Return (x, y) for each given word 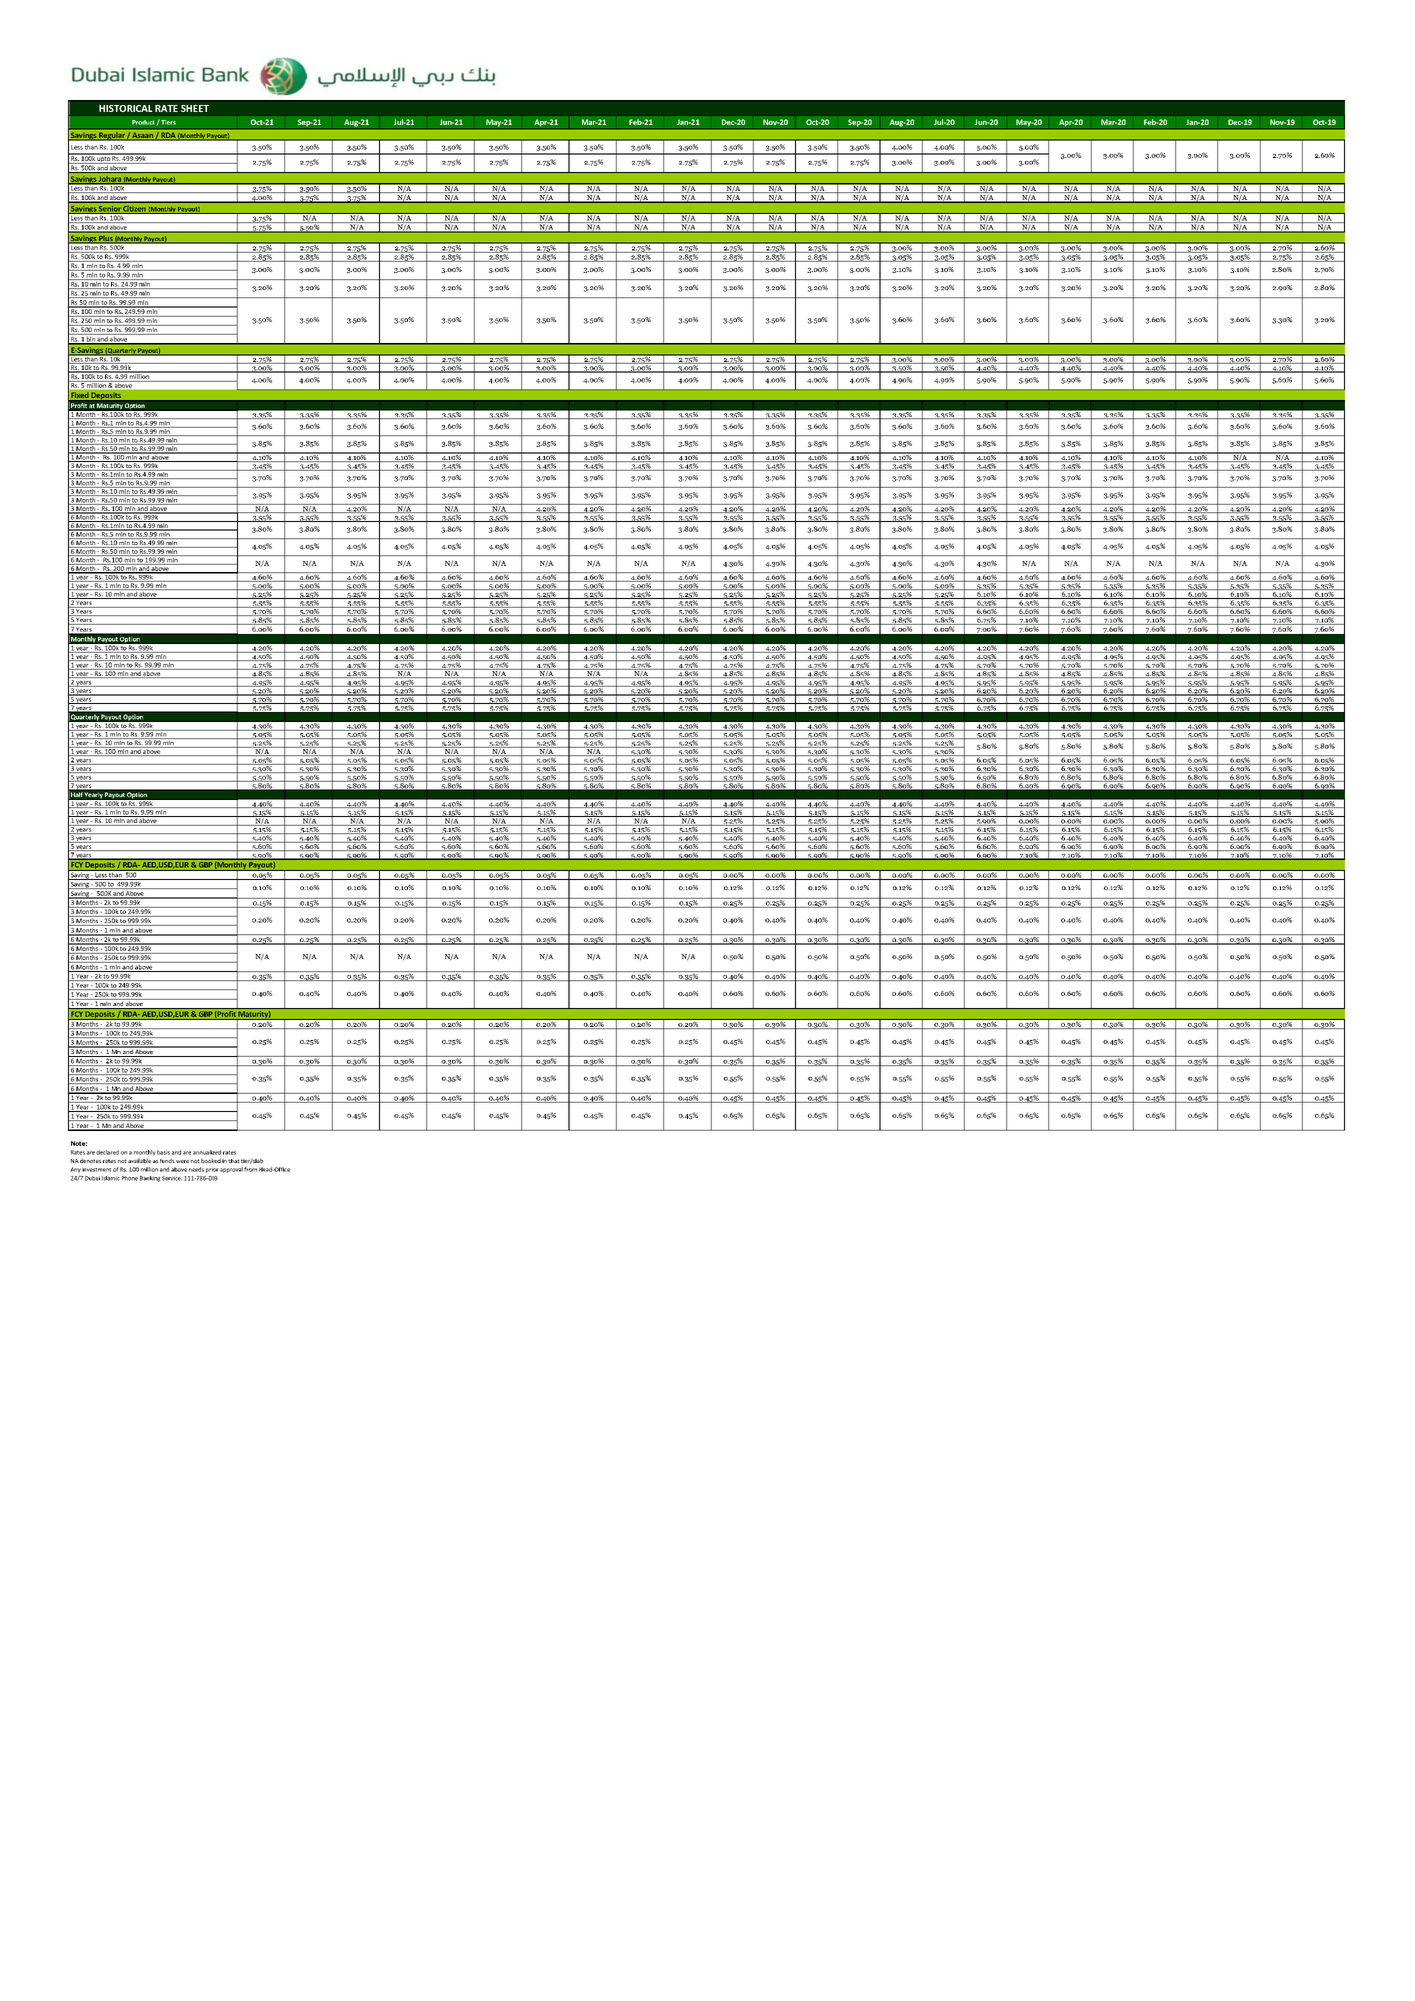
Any (75, 1170)
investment (96, 1170)
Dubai (92, 1178)
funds (167, 1160)
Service (172, 1178)
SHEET (195, 108)
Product (144, 123)
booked (211, 1160)
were (182, 1161)
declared (107, 1152)
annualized (207, 1152)
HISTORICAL (126, 108)
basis (163, 1152)
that (234, 1161)
